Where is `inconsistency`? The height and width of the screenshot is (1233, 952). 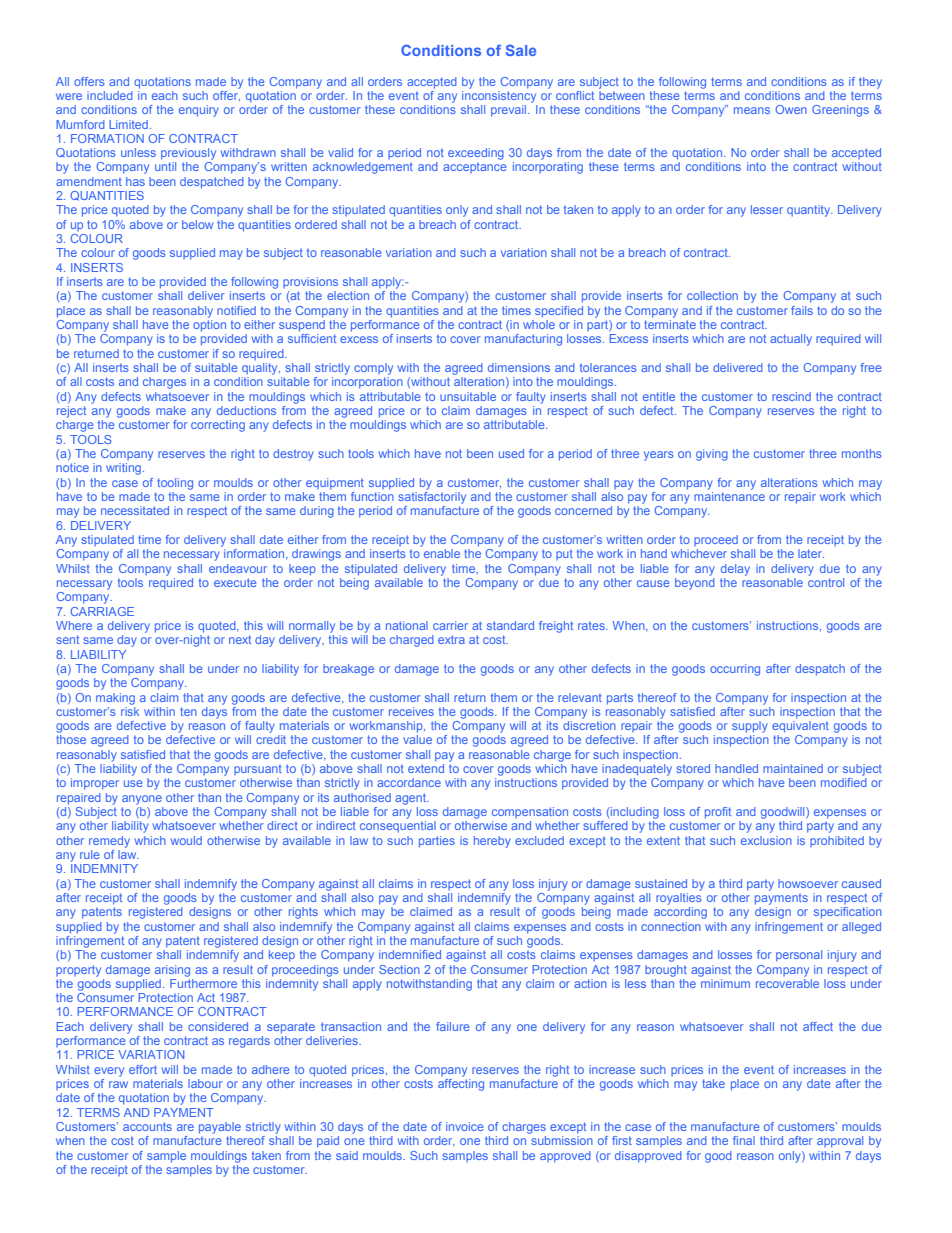
inconsistency is located at coordinates (499, 97).
